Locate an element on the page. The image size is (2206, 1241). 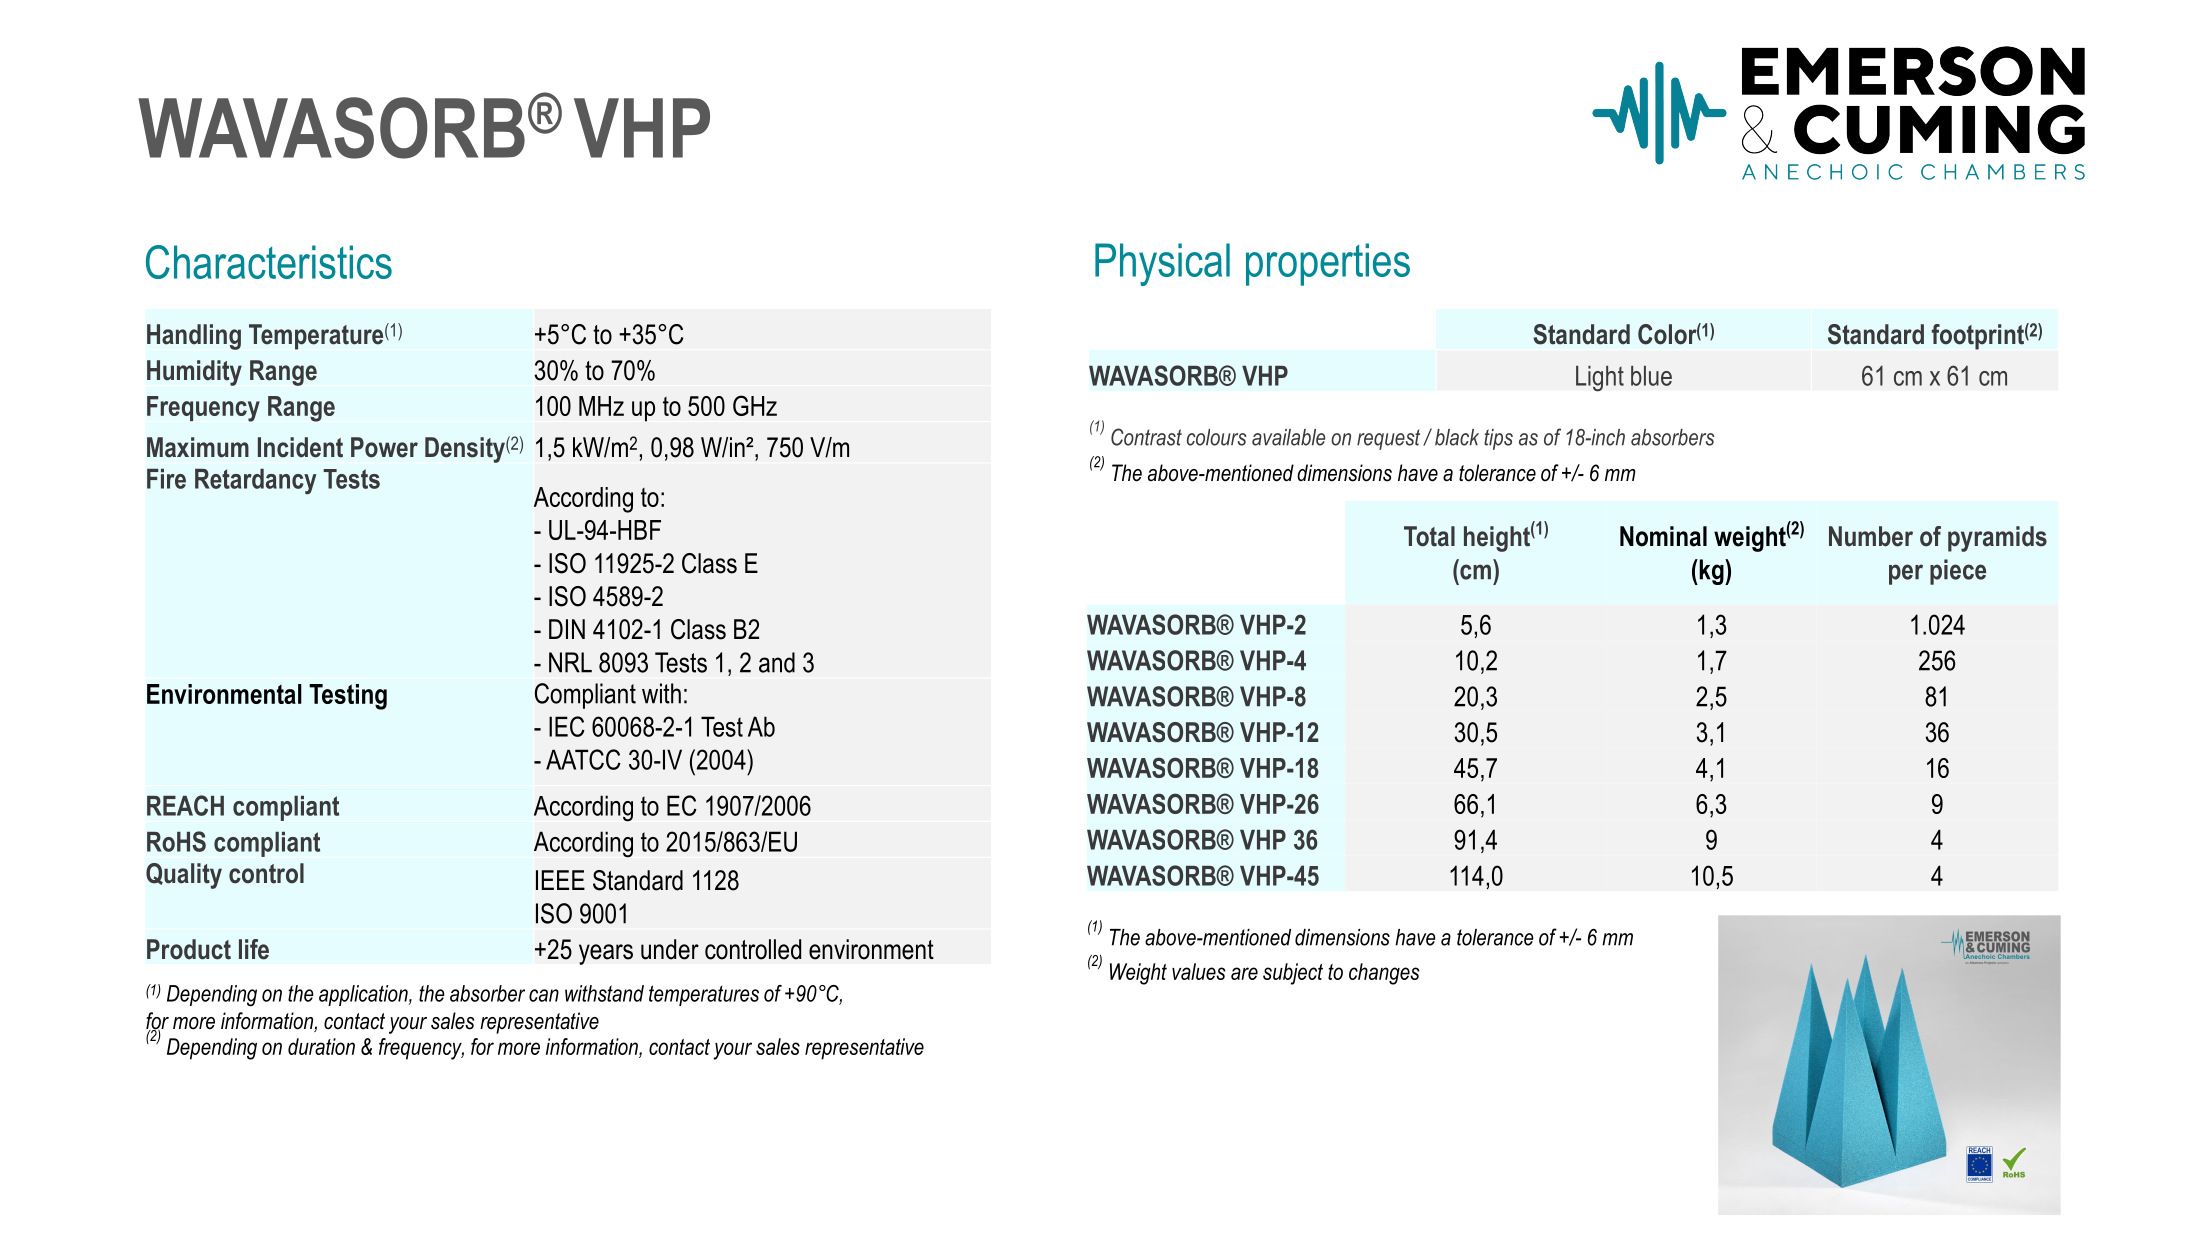
blue is located at coordinates (1651, 376).
